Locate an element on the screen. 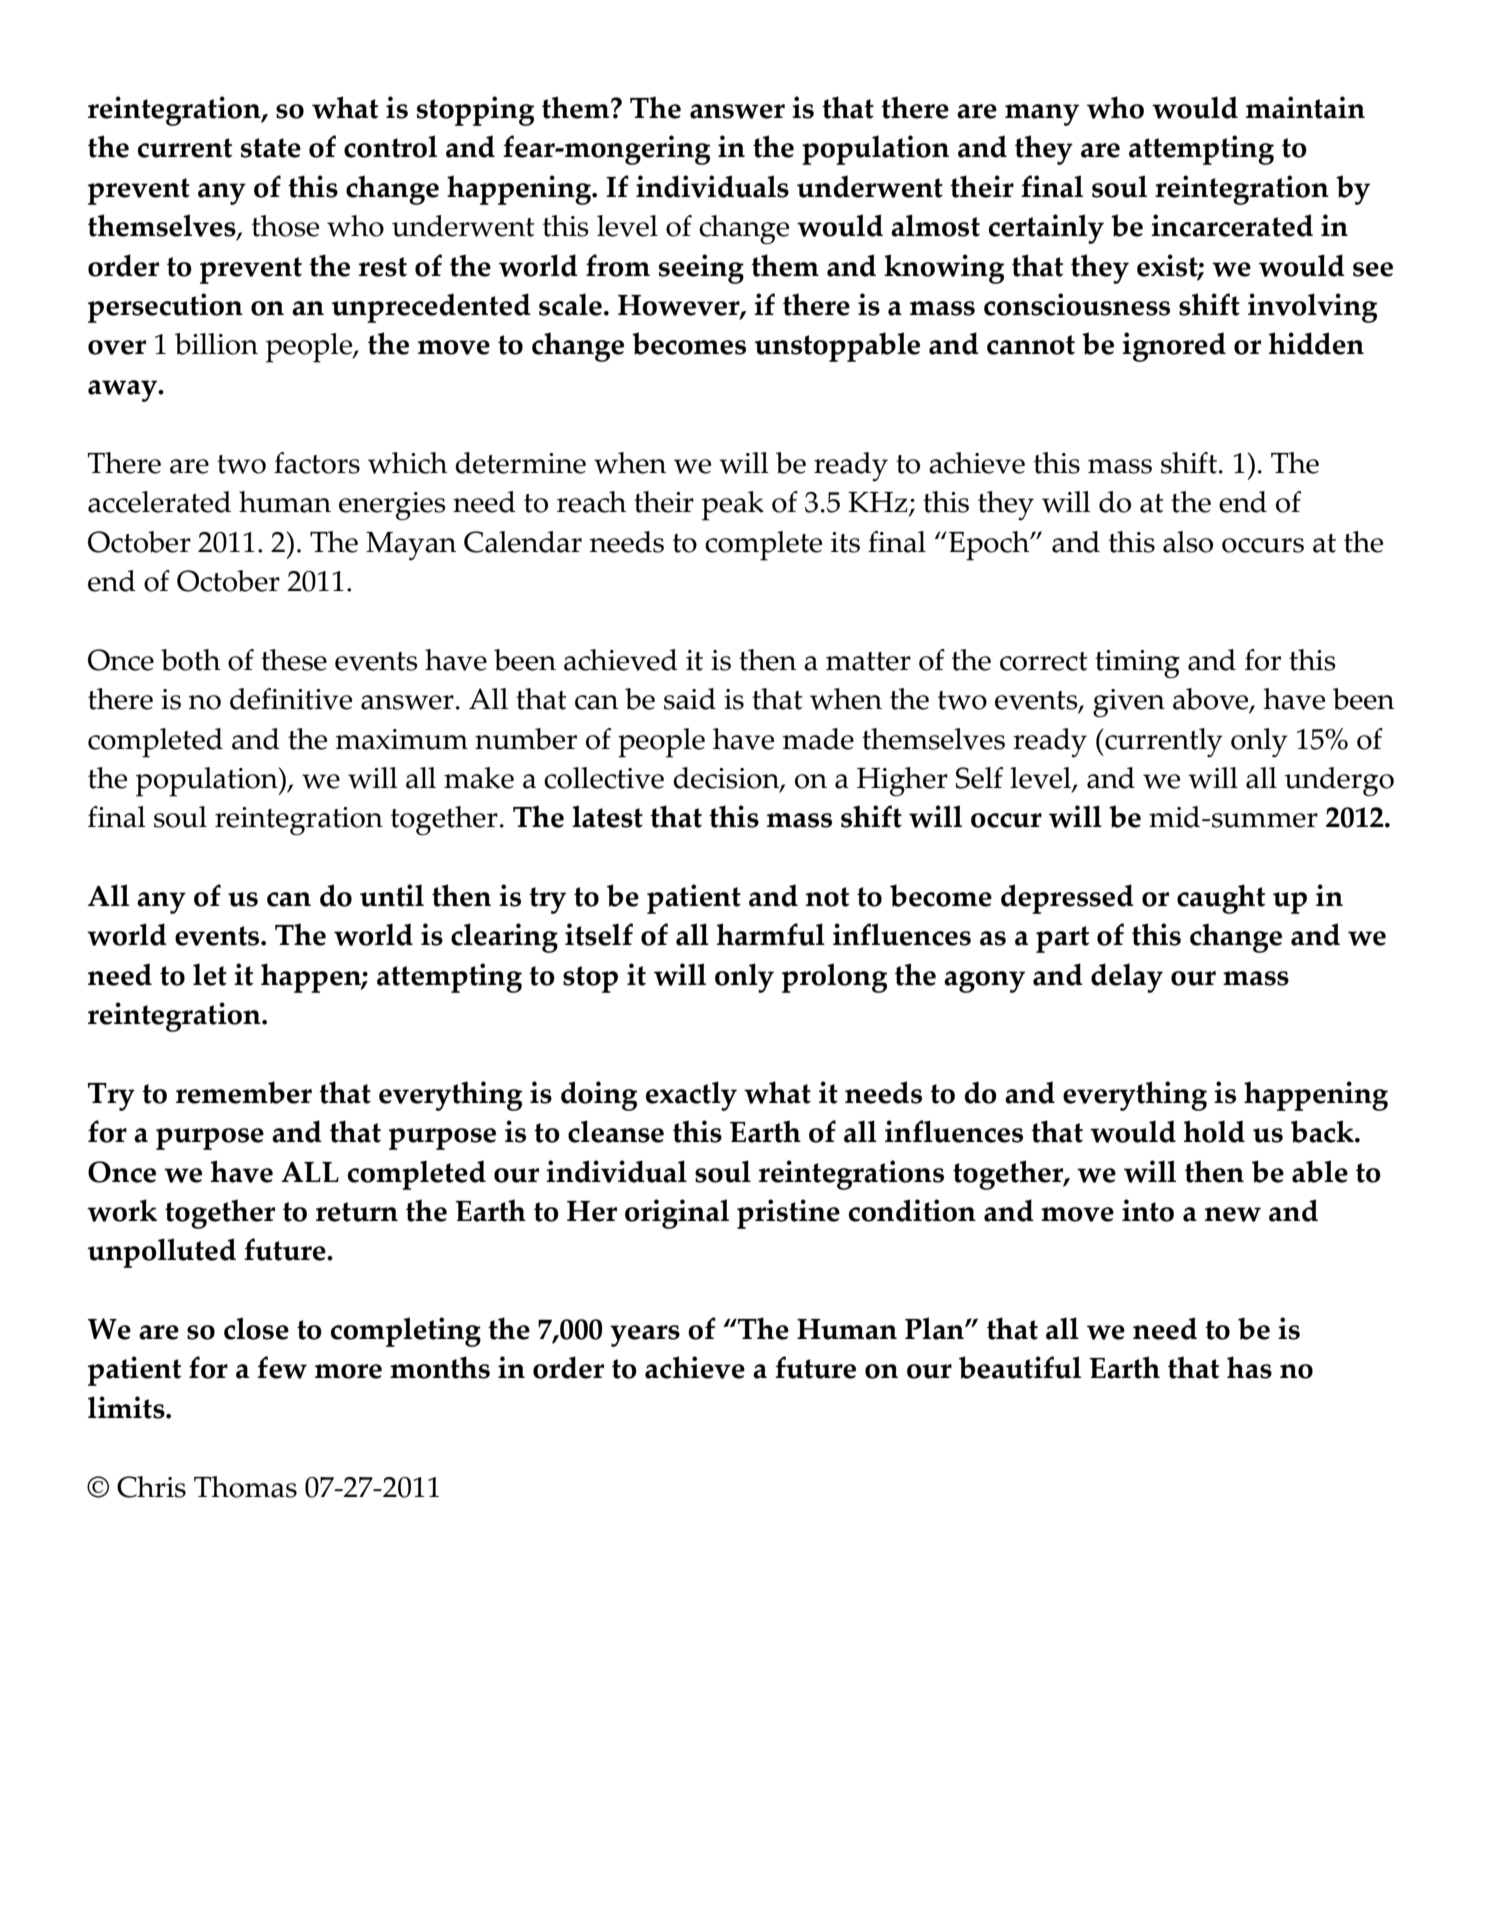 Image resolution: width=1489 pixels, height=1927 pixels. latest is located at coordinates (607, 816).
